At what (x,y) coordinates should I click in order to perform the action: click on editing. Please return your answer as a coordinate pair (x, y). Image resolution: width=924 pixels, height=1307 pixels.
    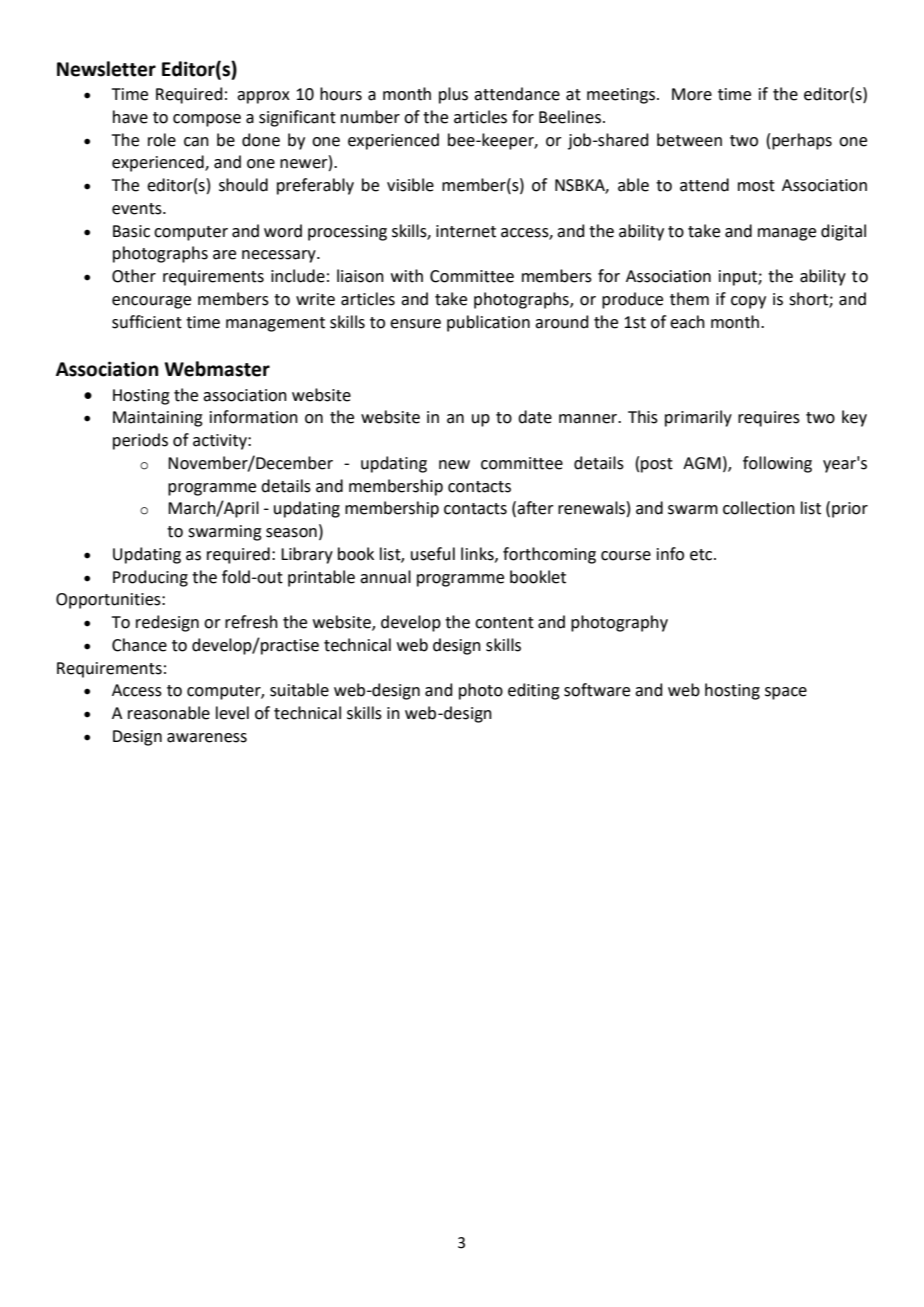
    Looking at the image, I should click on (534, 691).
